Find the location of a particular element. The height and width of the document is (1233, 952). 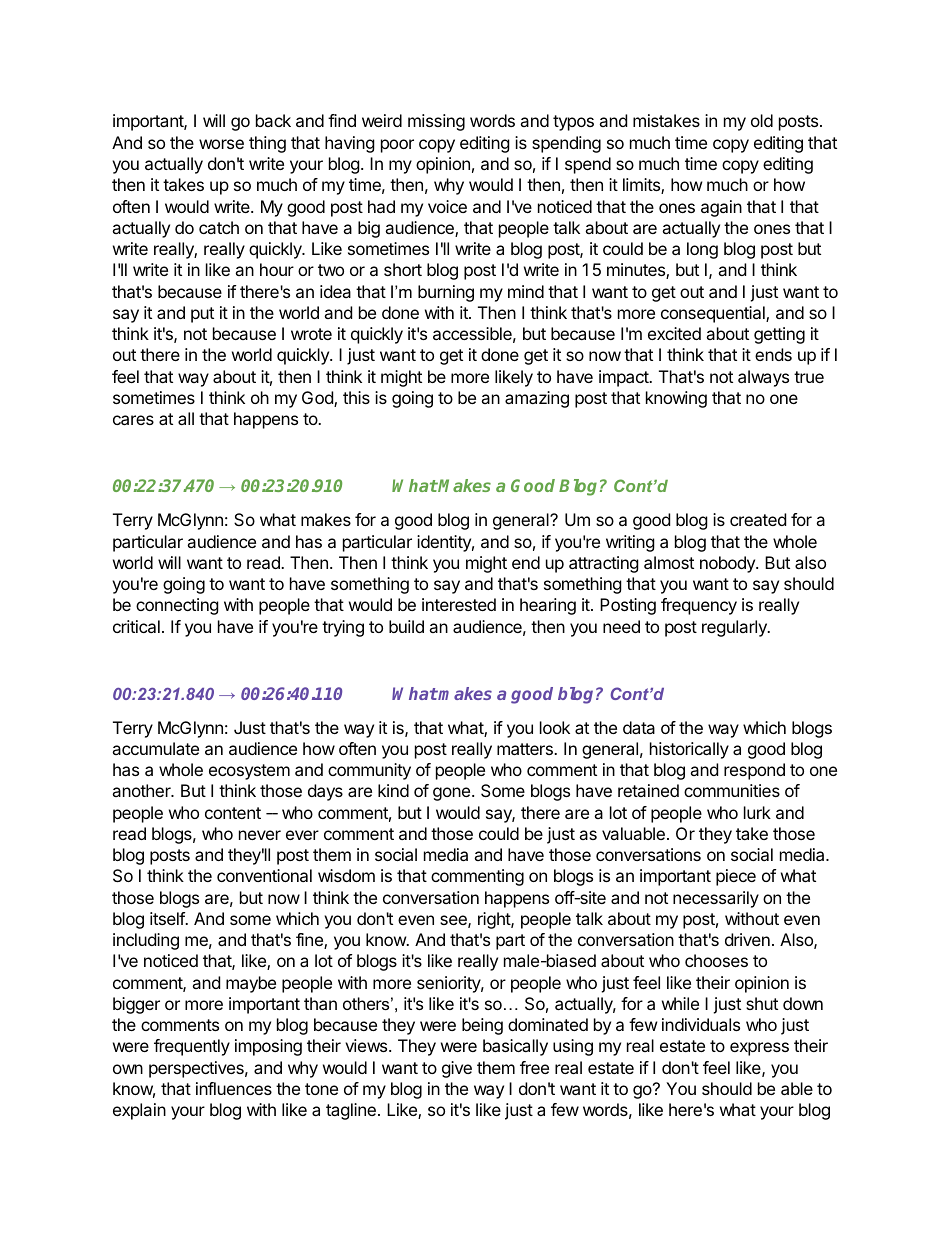

express is located at coordinates (759, 1049).
